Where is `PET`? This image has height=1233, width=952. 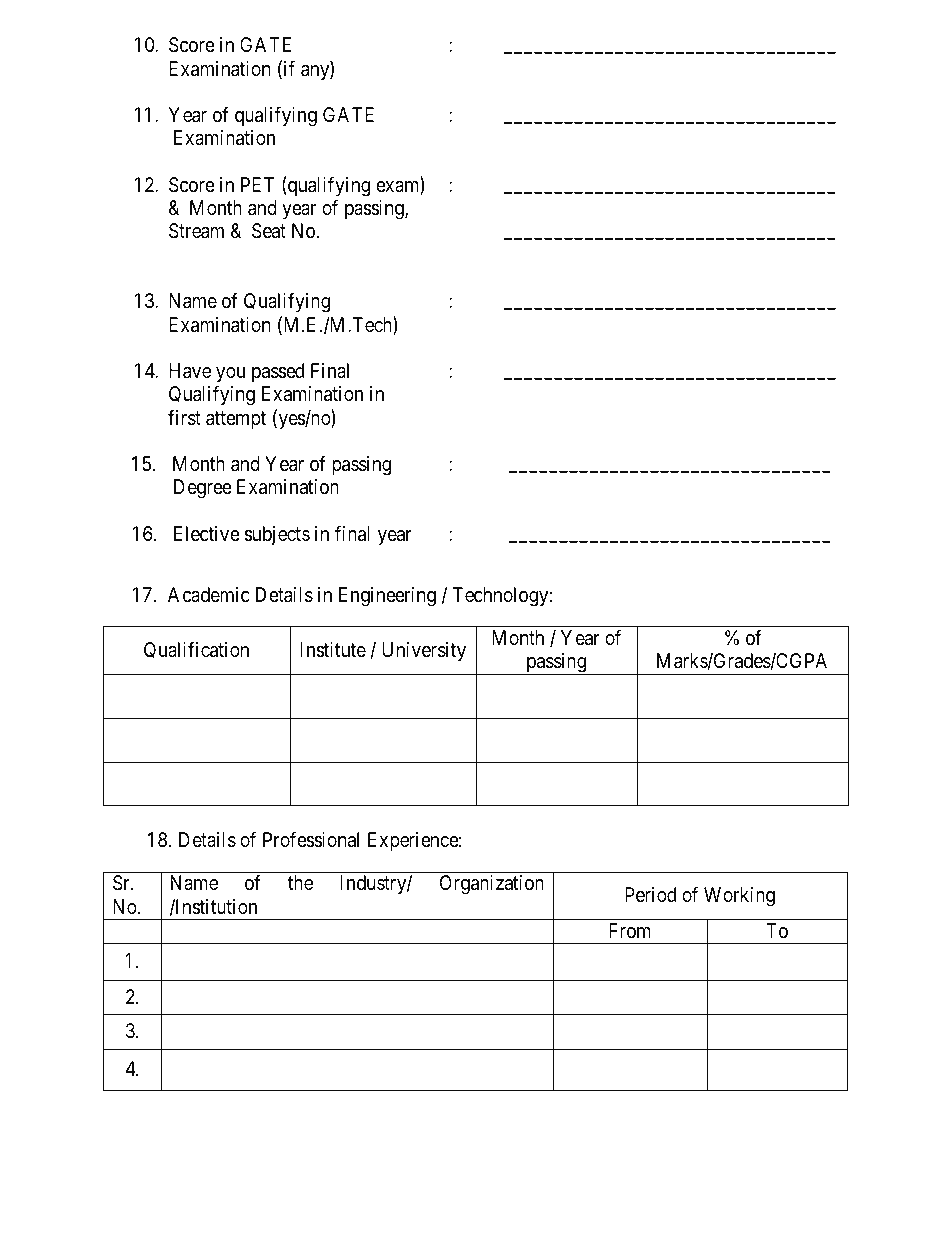 PET is located at coordinates (257, 184).
